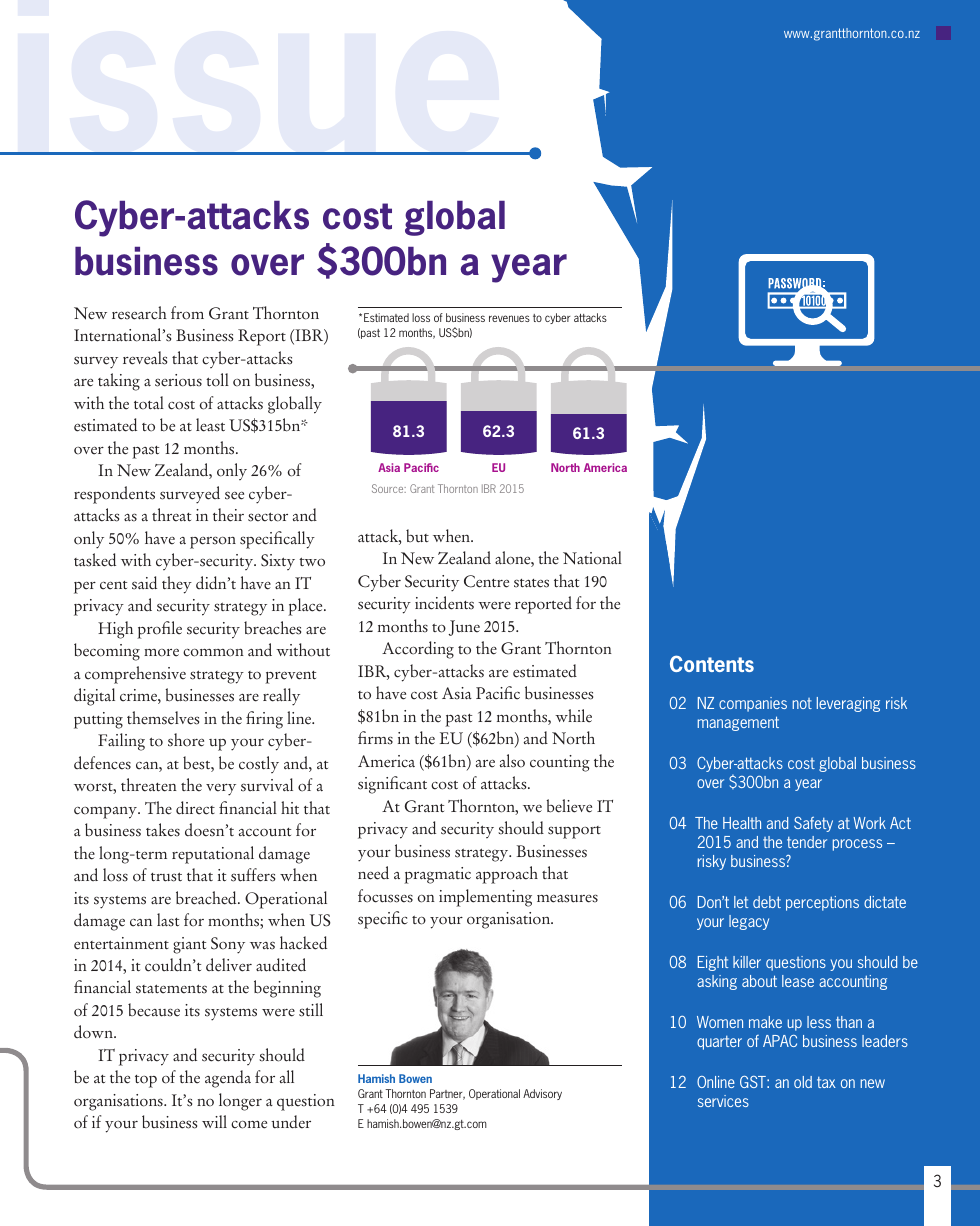 This screenshot has width=980, height=1226. Describe the element at coordinates (531, 583) in the screenshot. I see `states` at that location.
